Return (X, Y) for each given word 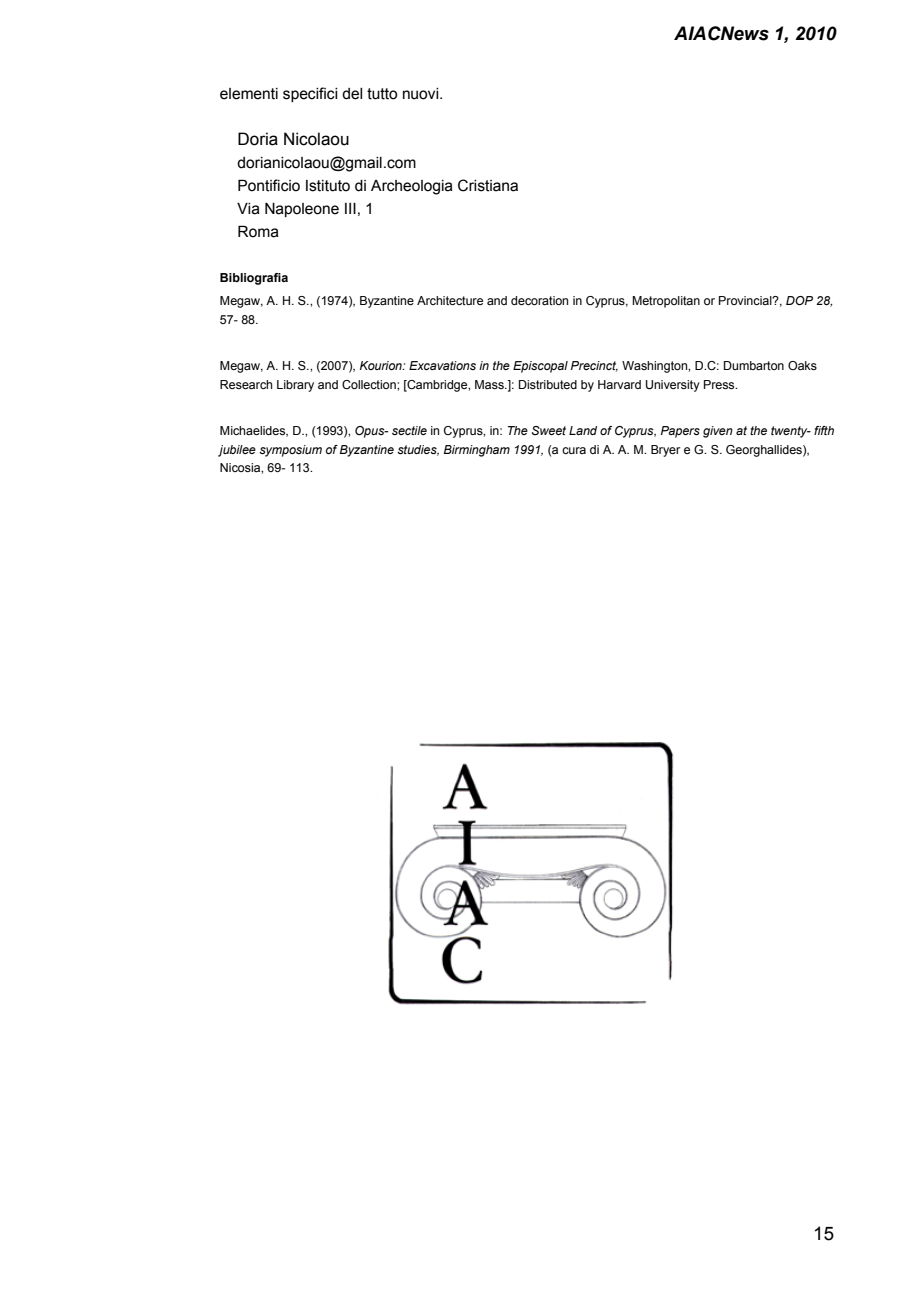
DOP (799, 300)
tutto (382, 94)
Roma (258, 231)
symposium (290, 451)
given (718, 432)
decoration (539, 300)
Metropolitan (666, 302)
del (352, 94)
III (350, 208)
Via (248, 209)
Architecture (450, 300)
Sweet (549, 430)
